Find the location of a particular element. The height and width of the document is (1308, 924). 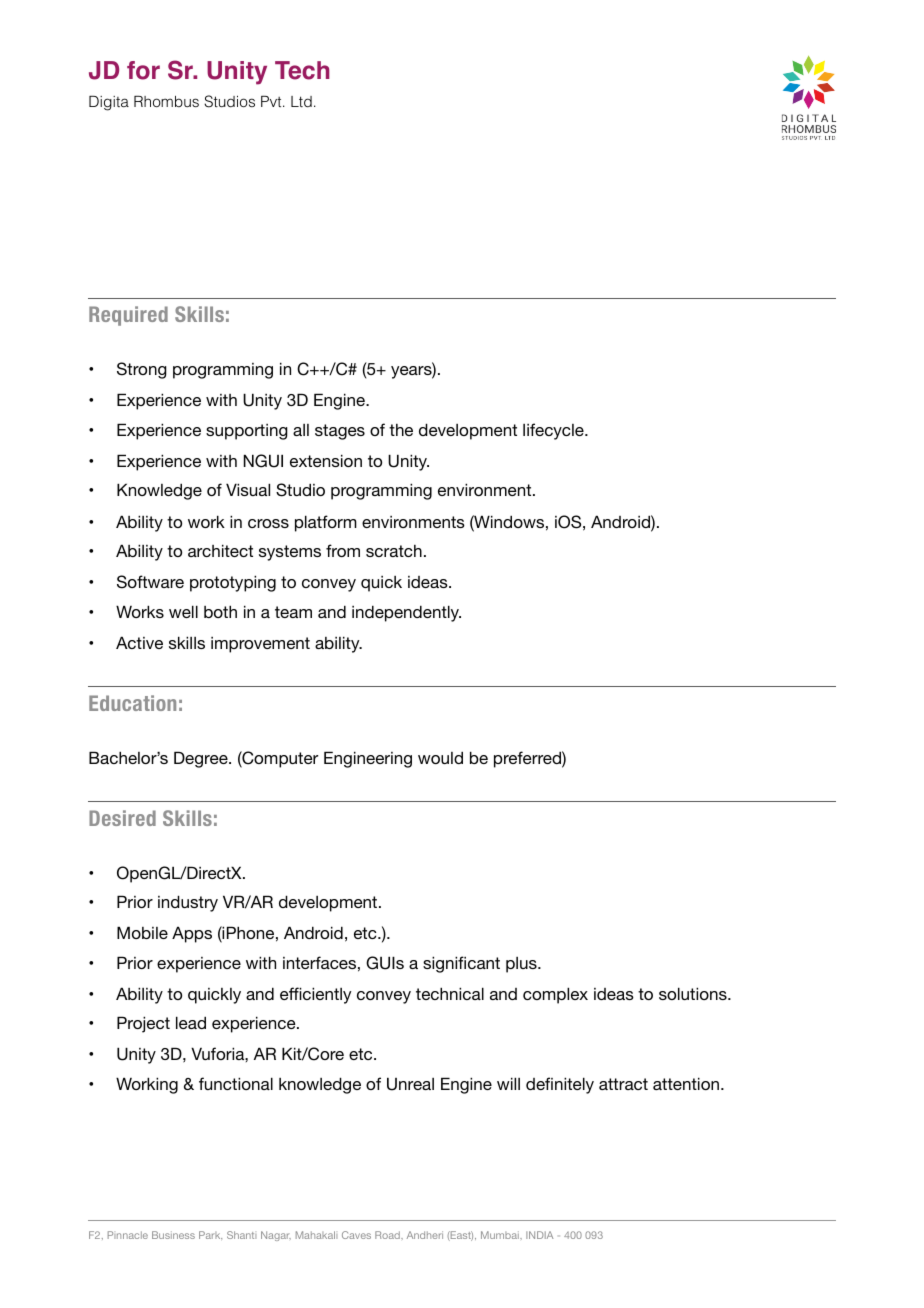

Apps is located at coordinates (192, 934).
